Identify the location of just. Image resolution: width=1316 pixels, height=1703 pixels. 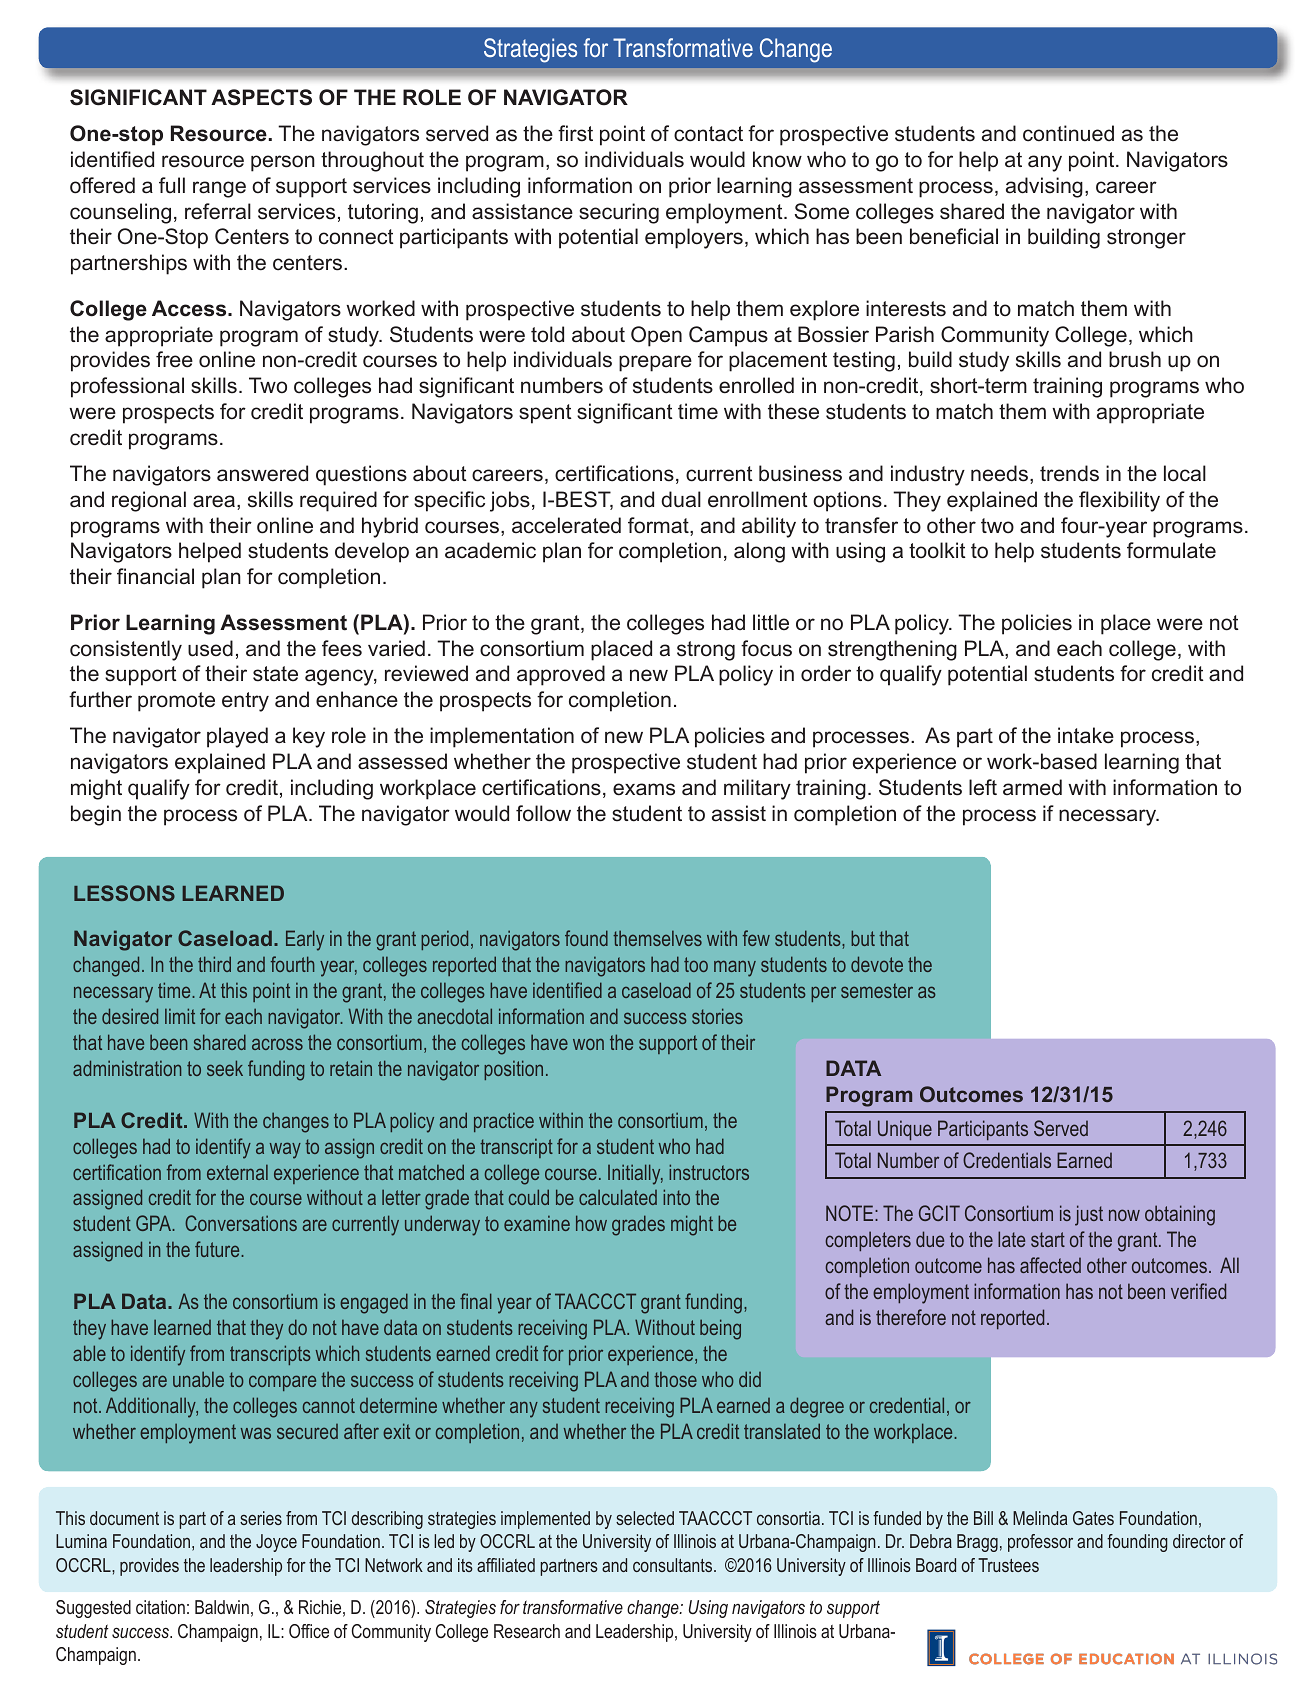
(1089, 1215).
